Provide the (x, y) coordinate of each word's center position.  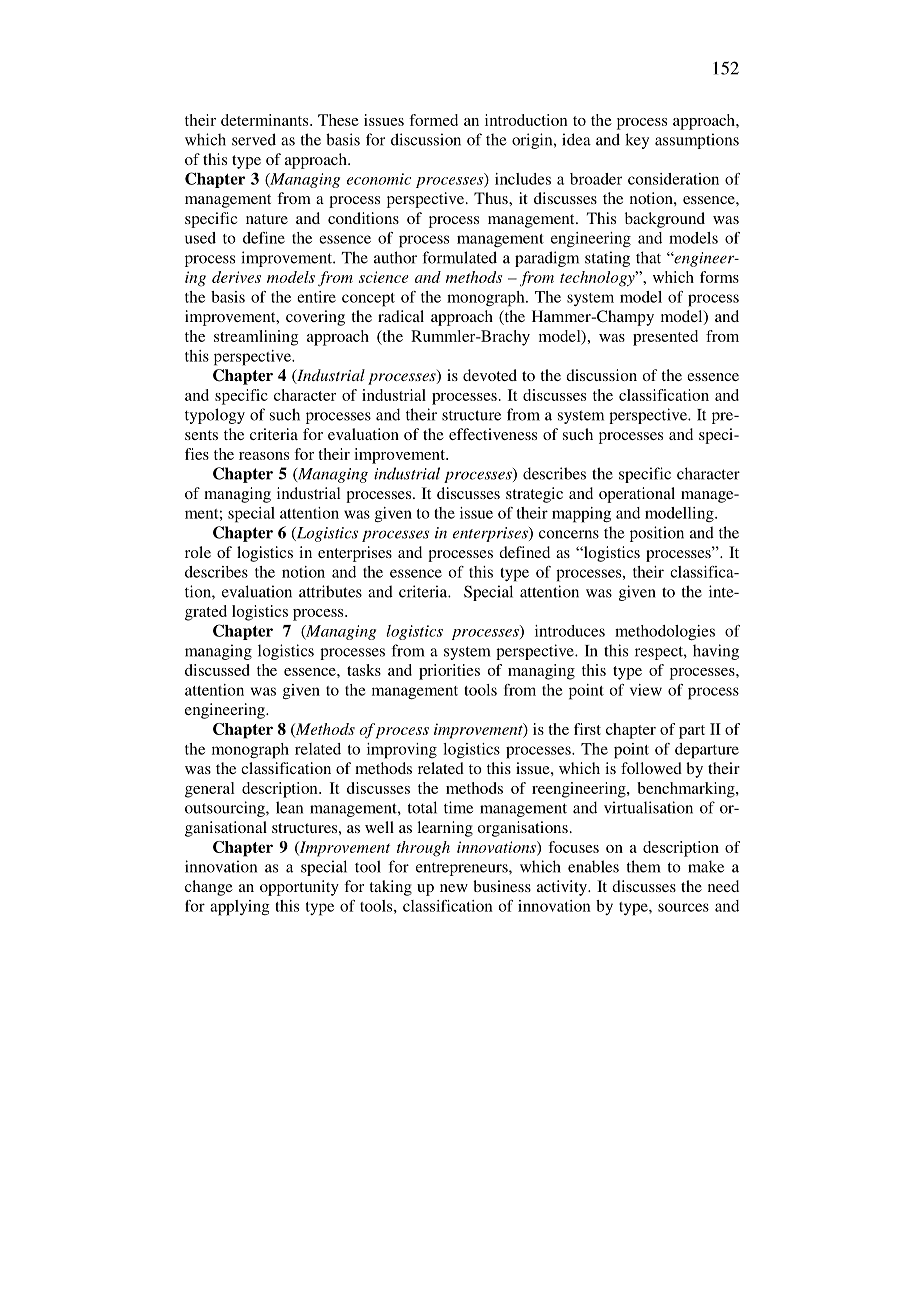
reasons (264, 456)
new (454, 888)
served (254, 139)
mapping (581, 515)
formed (433, 120)
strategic (534, 495)
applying (240, 908)
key (637, 141)
